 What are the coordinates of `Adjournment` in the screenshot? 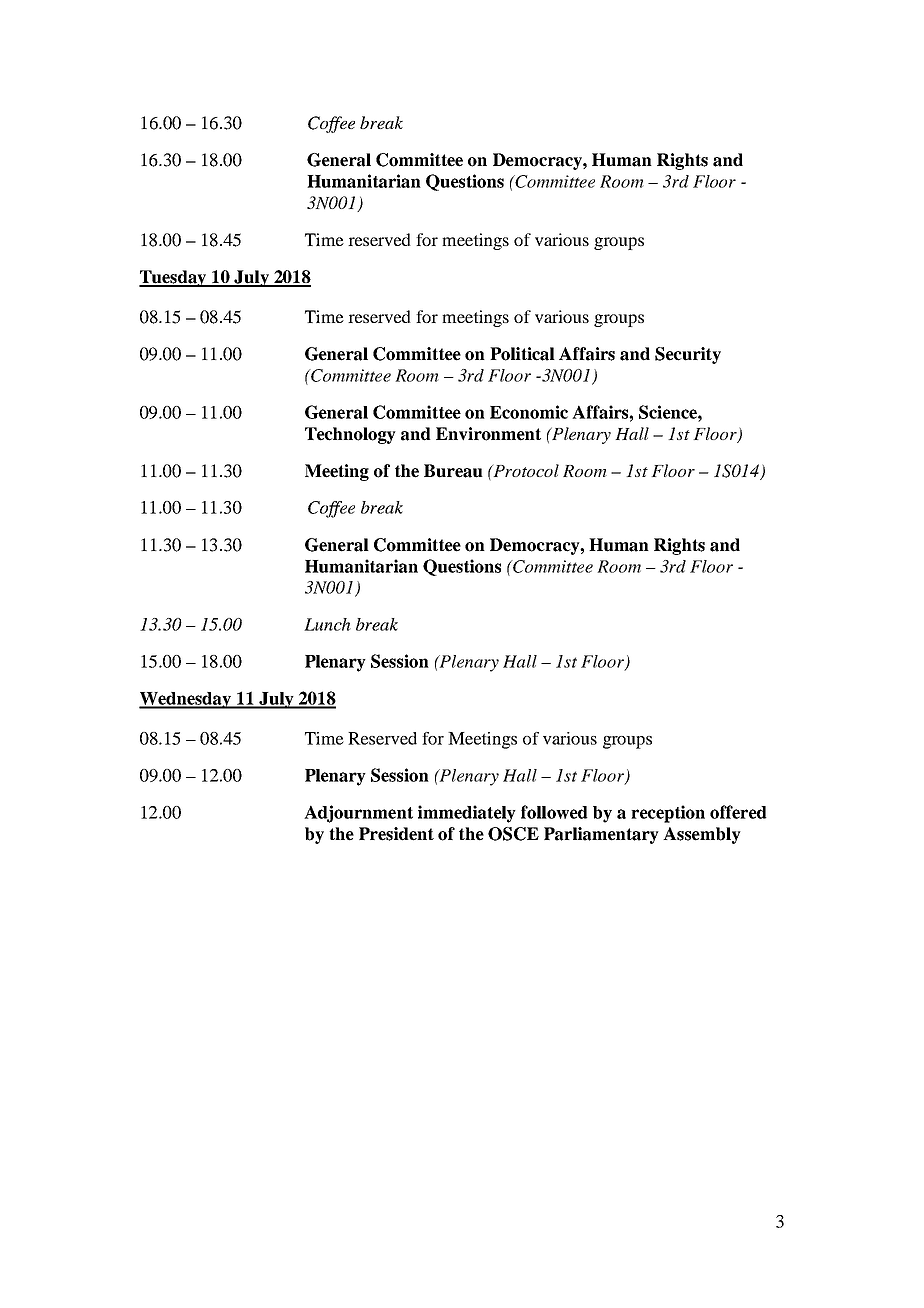 It's located at (358, 814).
